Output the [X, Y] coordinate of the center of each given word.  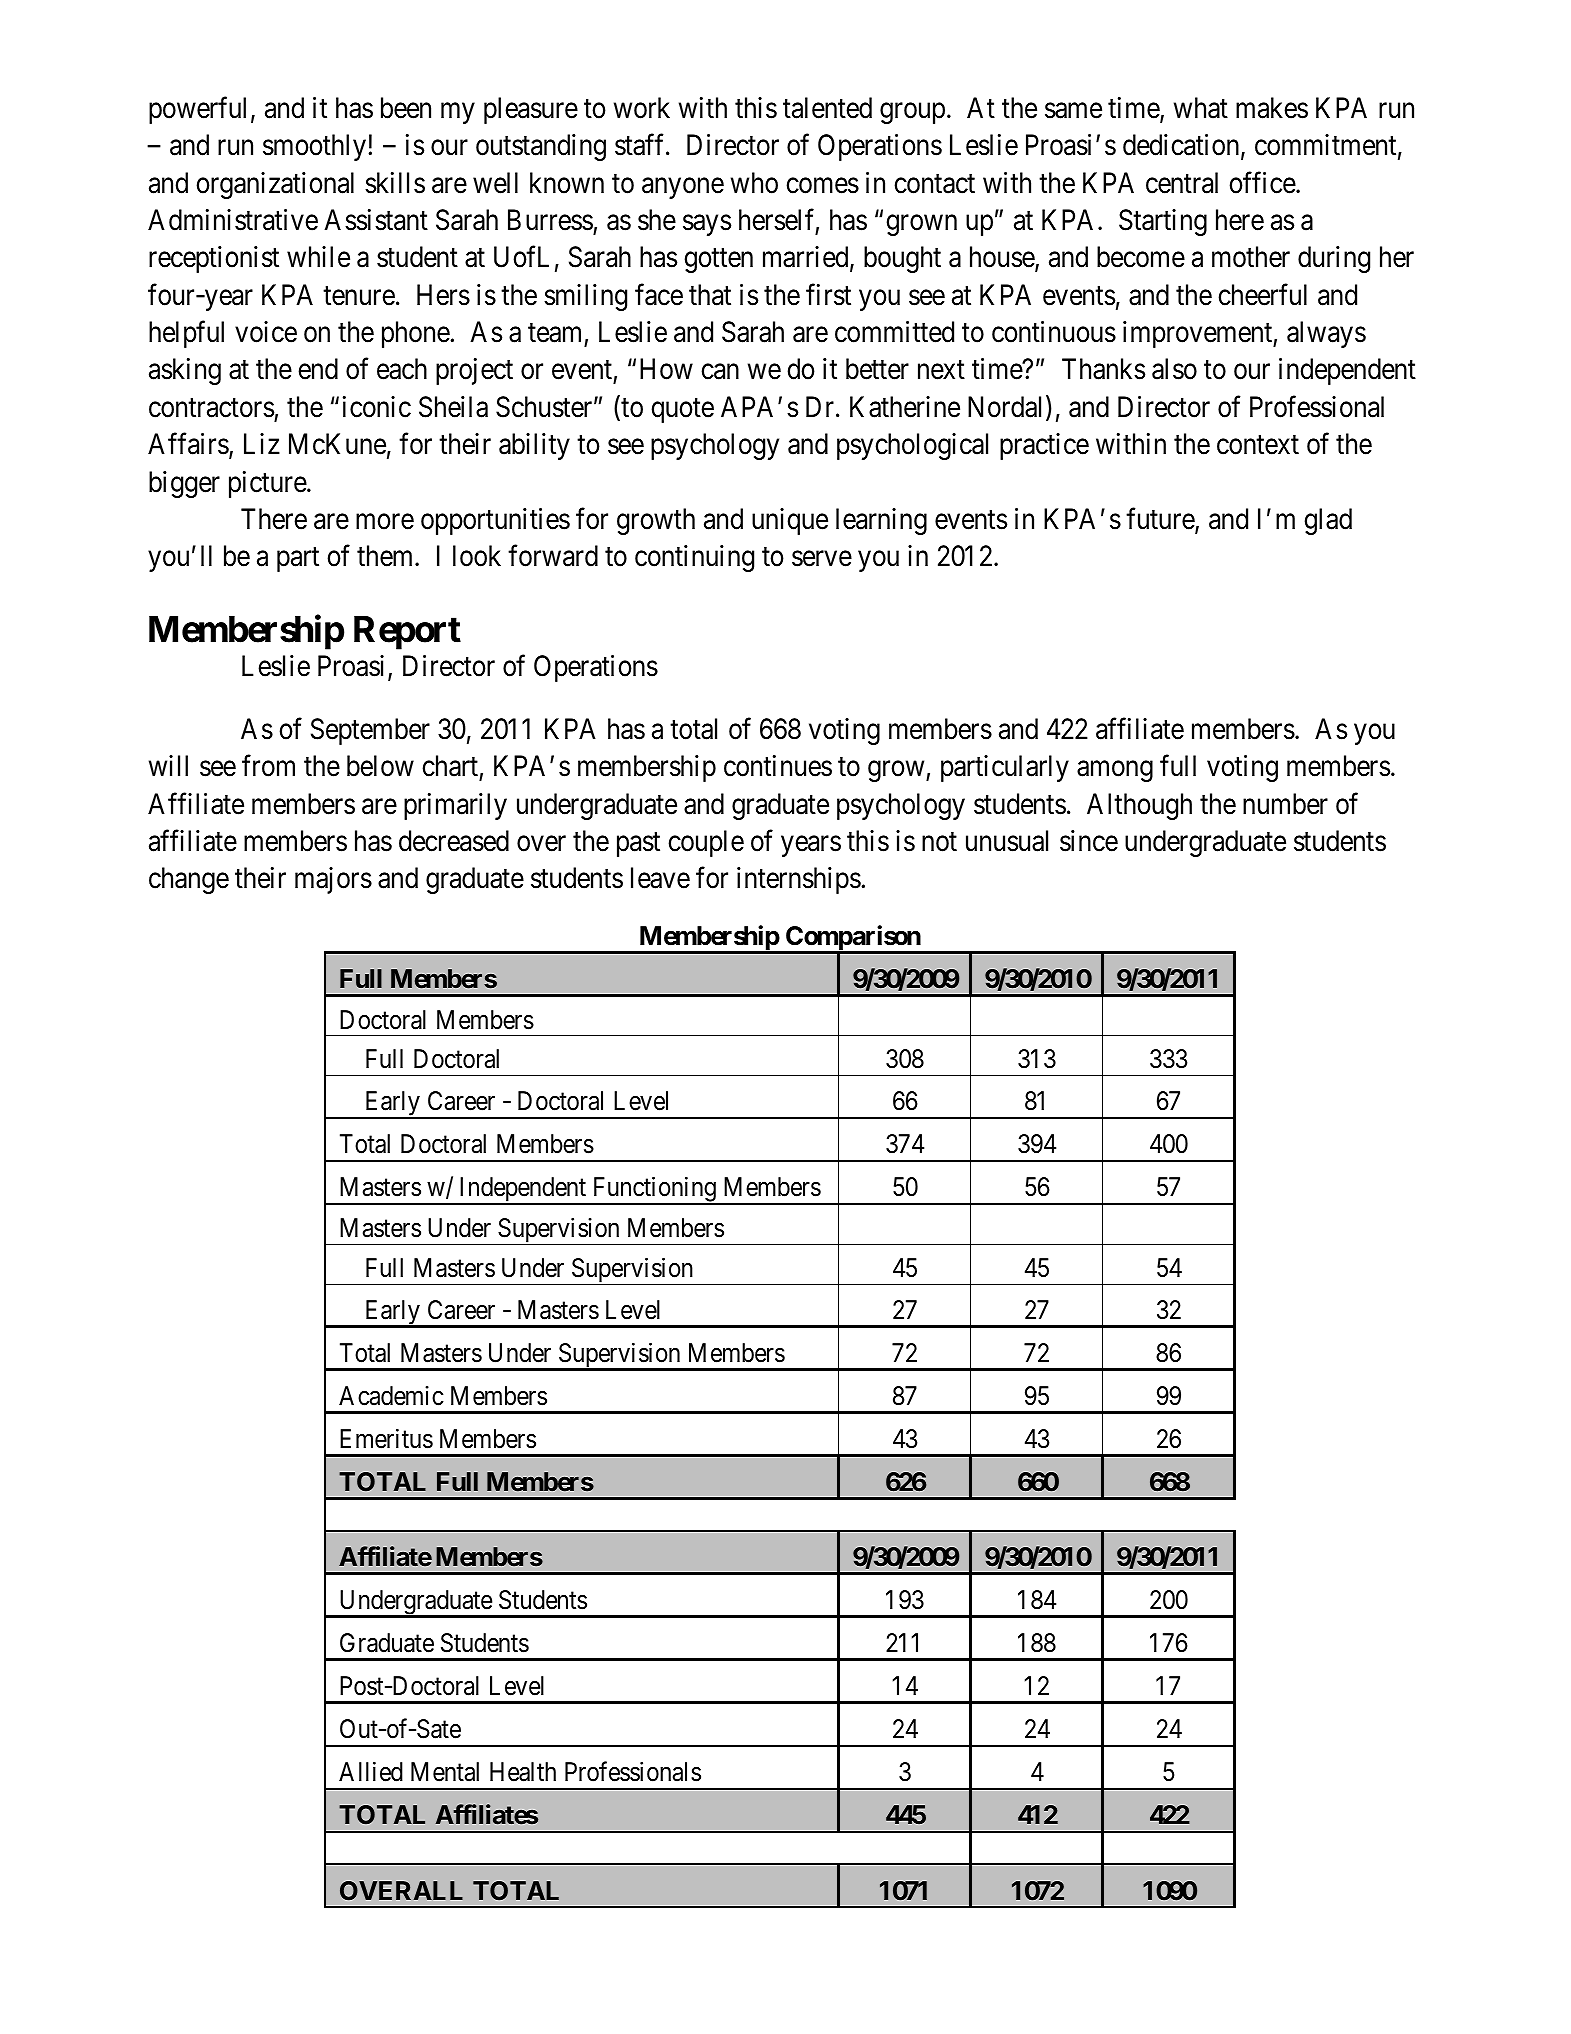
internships [799, 880]
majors [333, 880]
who [754, 183]
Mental [445, 1772]
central [1182, 183]
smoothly [314, 147]
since [1089, 841]
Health [523, 1772]
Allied [371, 1772]
